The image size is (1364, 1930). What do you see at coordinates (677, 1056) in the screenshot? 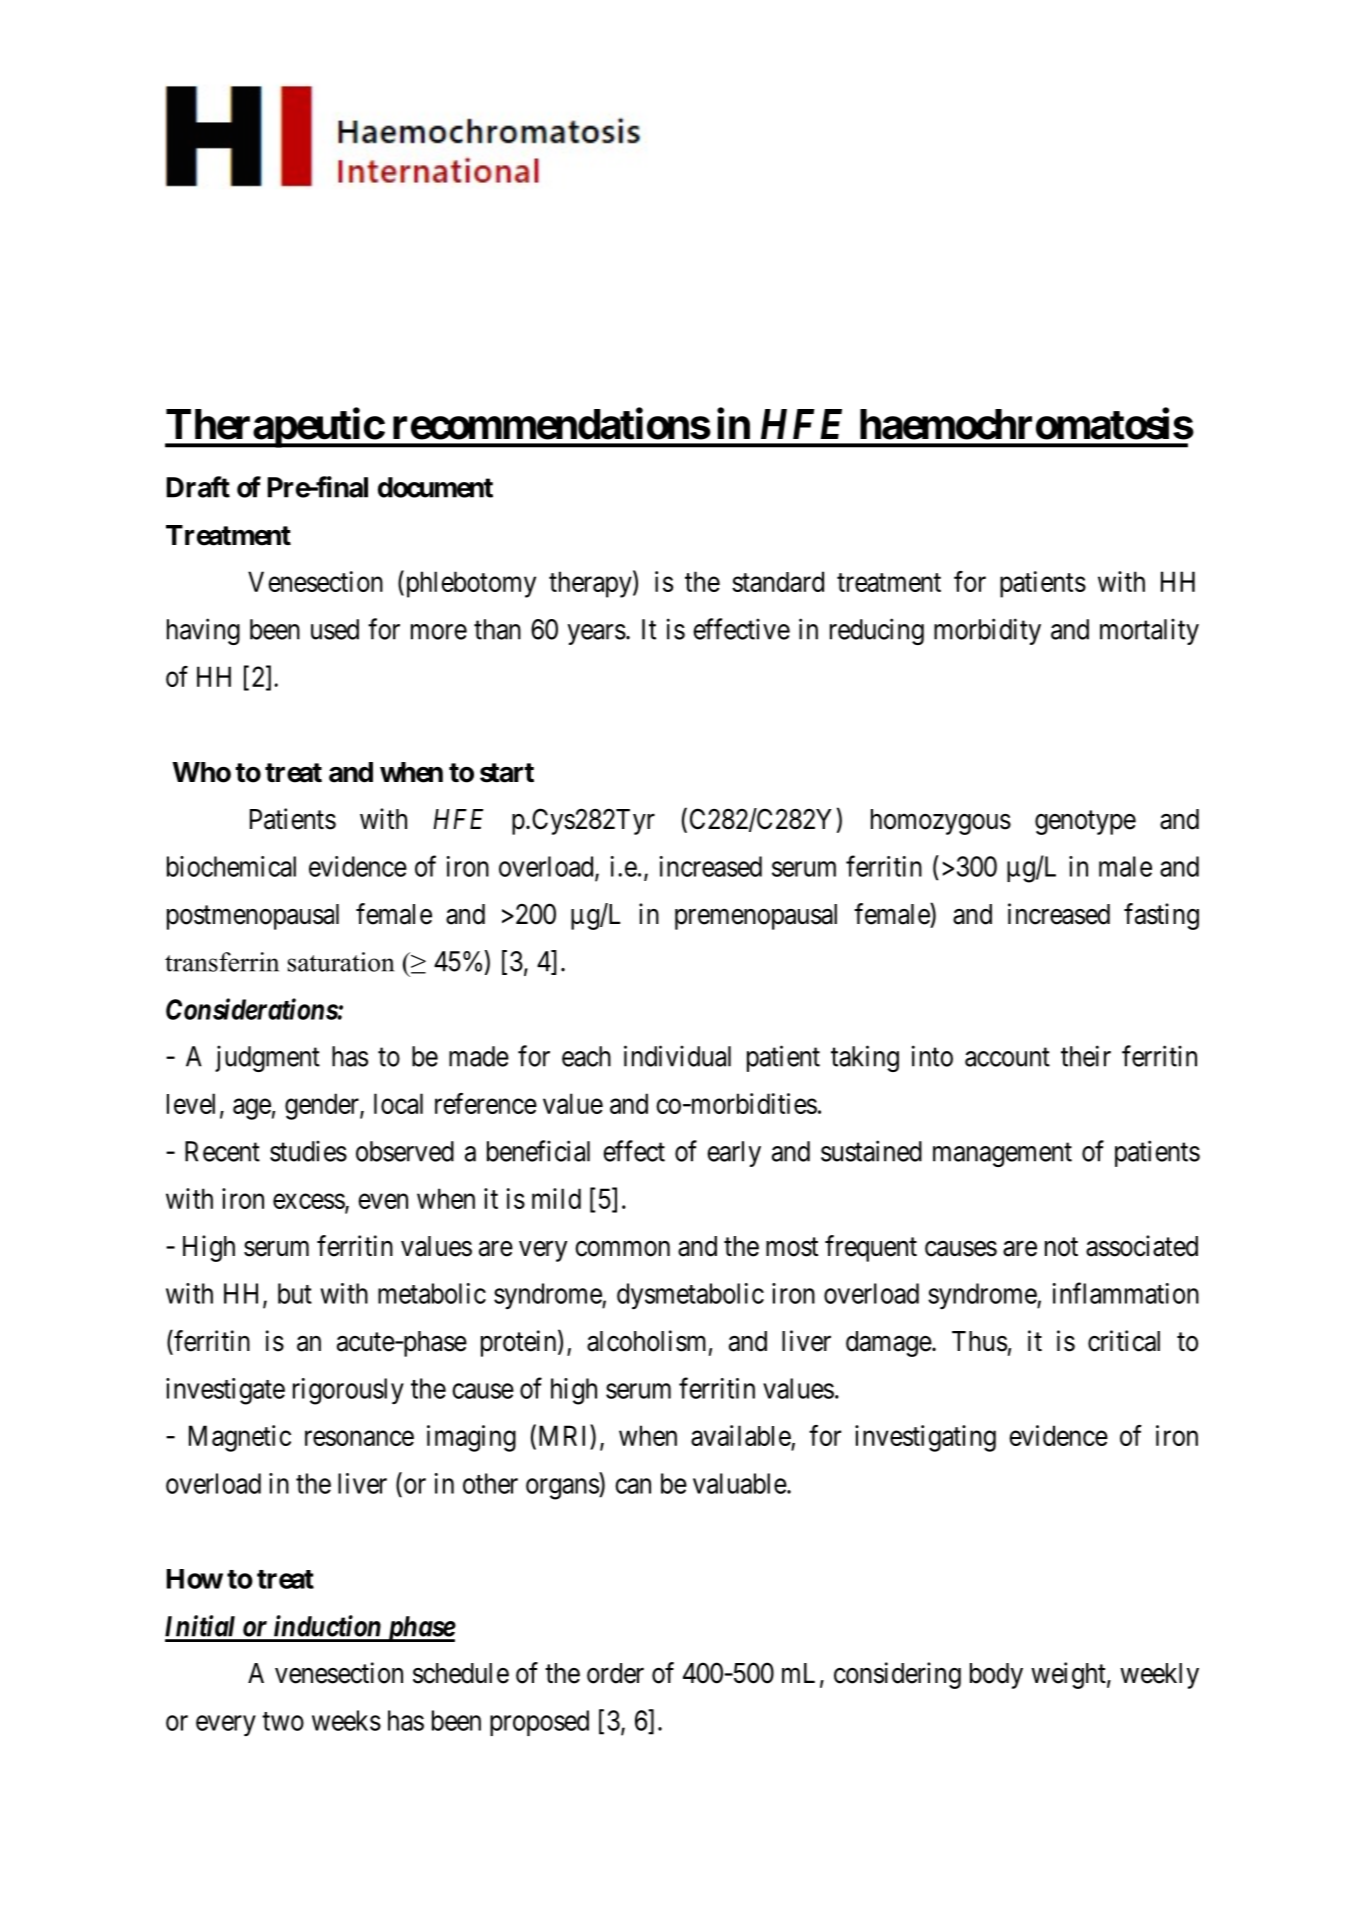
I see `individual` at bounding box center [677, 1056].
